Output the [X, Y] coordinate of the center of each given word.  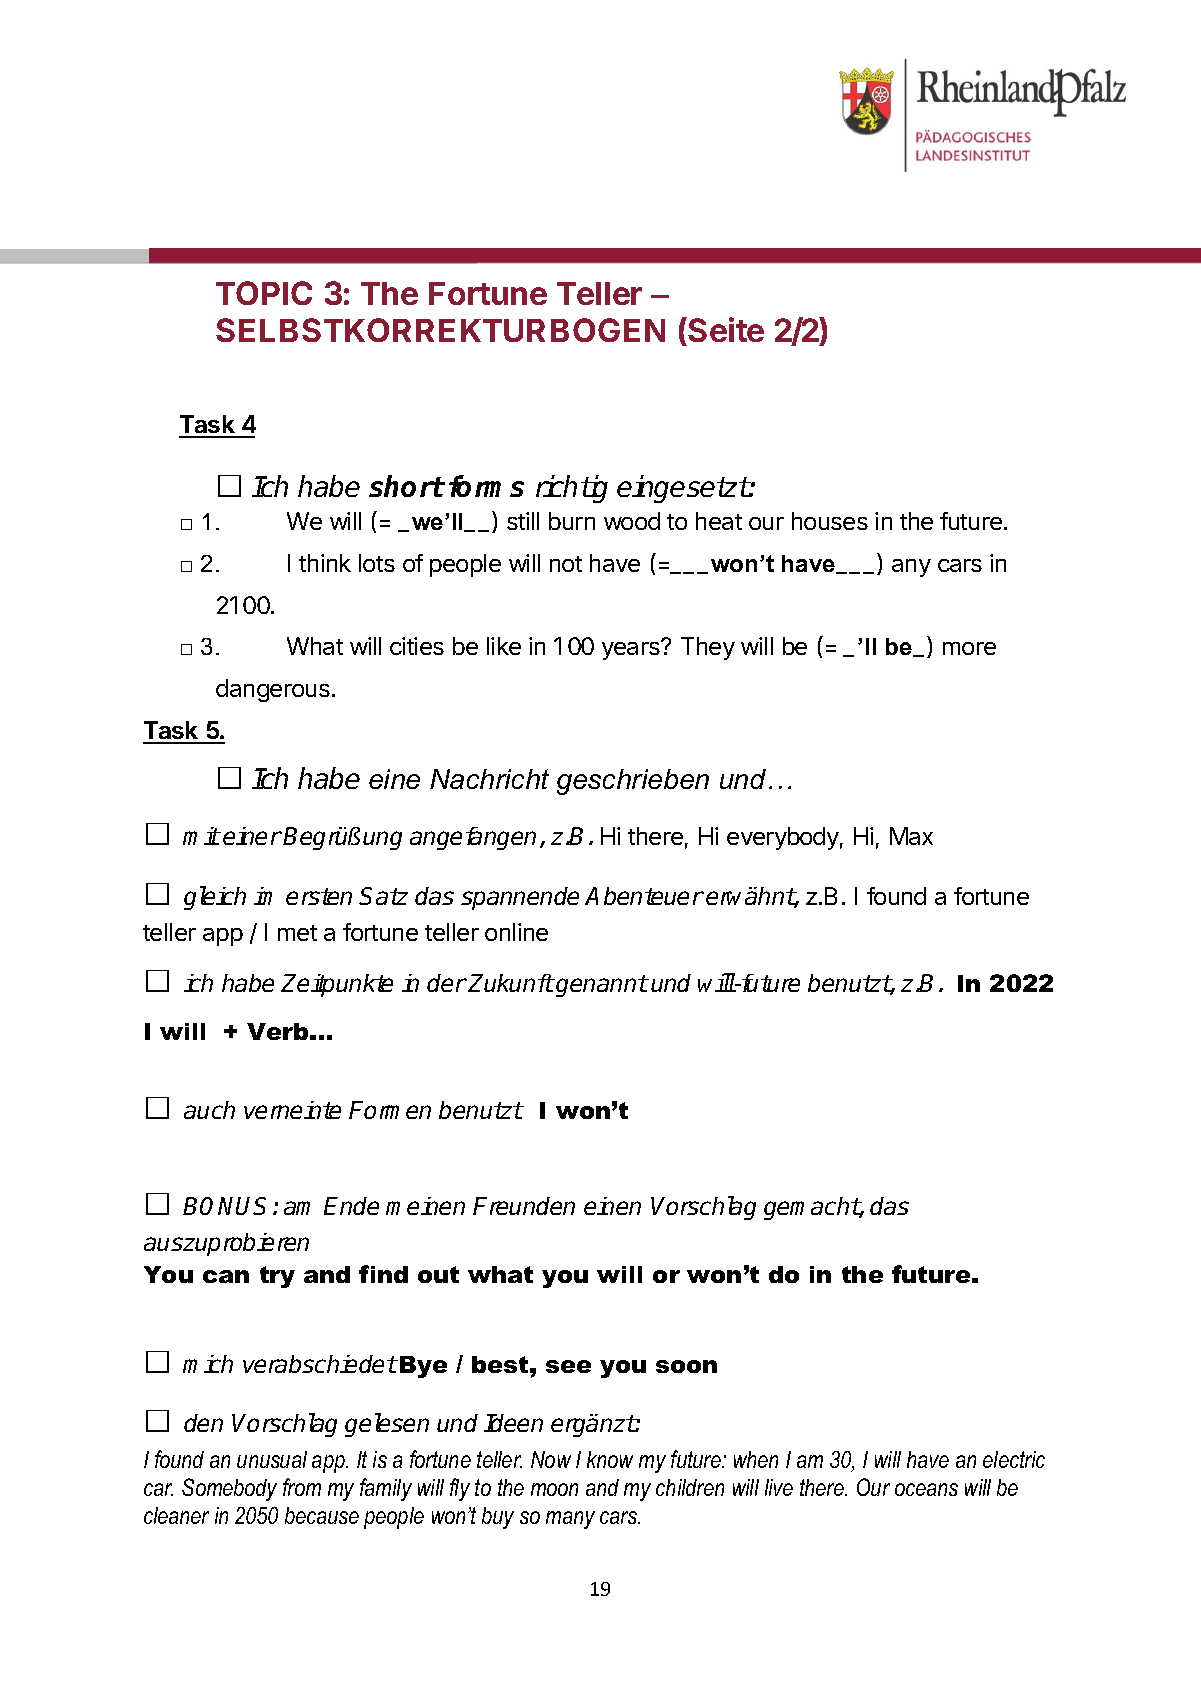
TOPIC [264, 293]
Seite [725, 331]
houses [830, 521]
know [610, 1459]
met [297, 933]
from [302, 1487]
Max [911, 836]
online [516, 932]
